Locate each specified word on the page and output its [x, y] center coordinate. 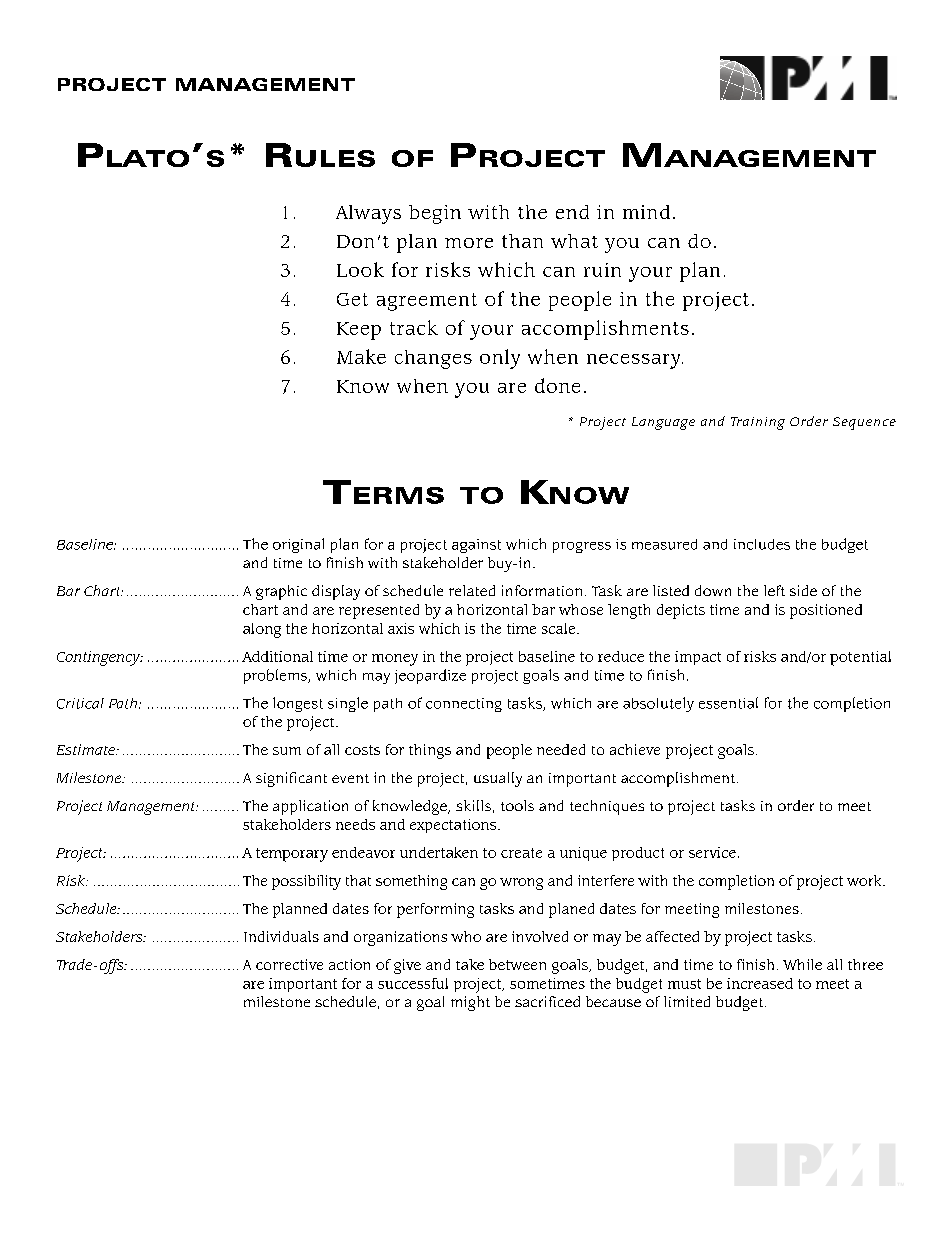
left [774, 590]
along [262, 630]
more [469, 243]
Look [360, 269]
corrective [289, 964]
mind [646, 212]
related [472, 590]
